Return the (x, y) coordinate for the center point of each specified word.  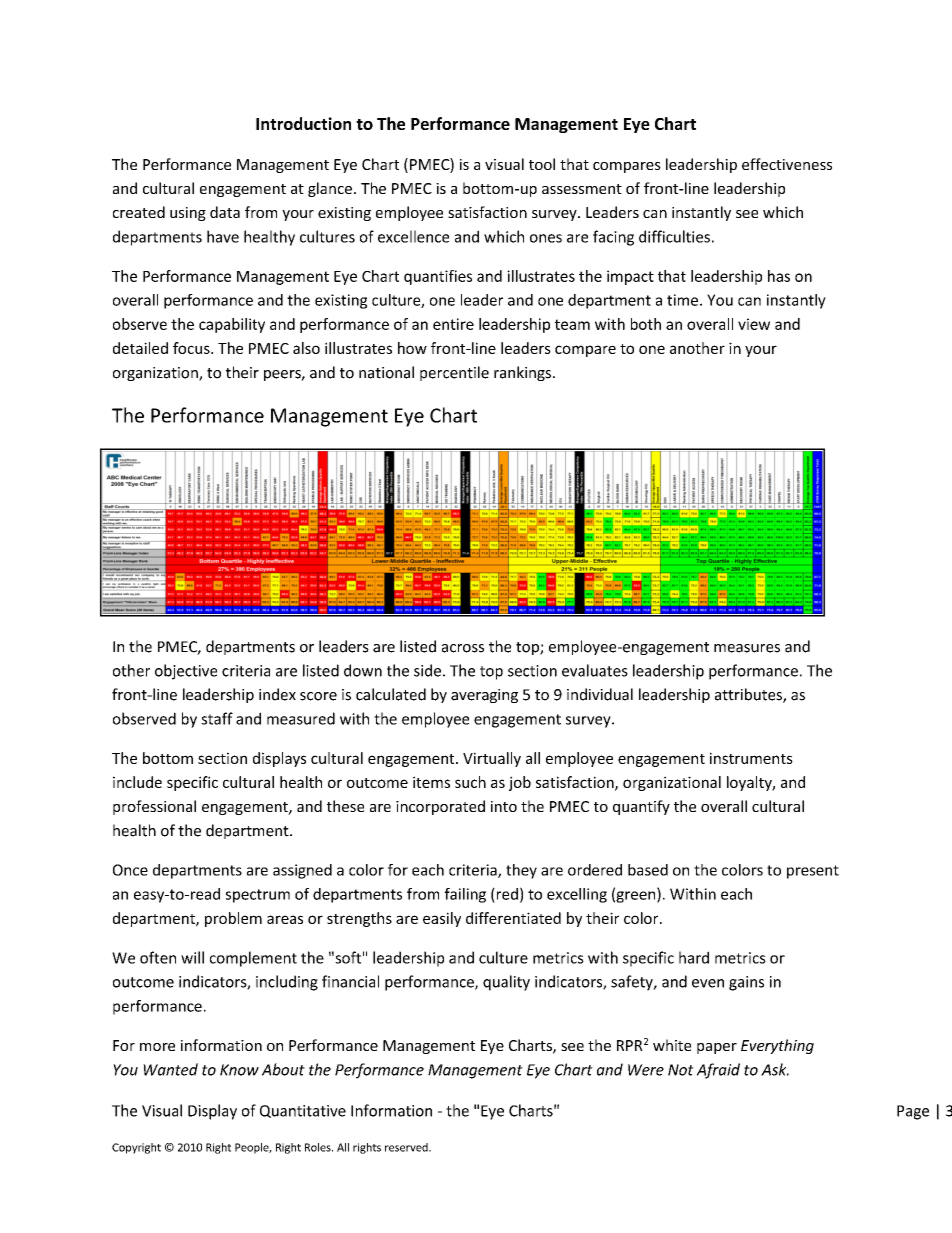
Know (239, 1070)
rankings (524, 373)
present (813, 872)
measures (747, 648)
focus (192, 348)
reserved (407, 1147)
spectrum (258, 896)
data (225, 212)
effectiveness (787, 164)
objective (186, 672)
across (463, 648)
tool (542, 164)
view (754, 324)
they (521, 871)
